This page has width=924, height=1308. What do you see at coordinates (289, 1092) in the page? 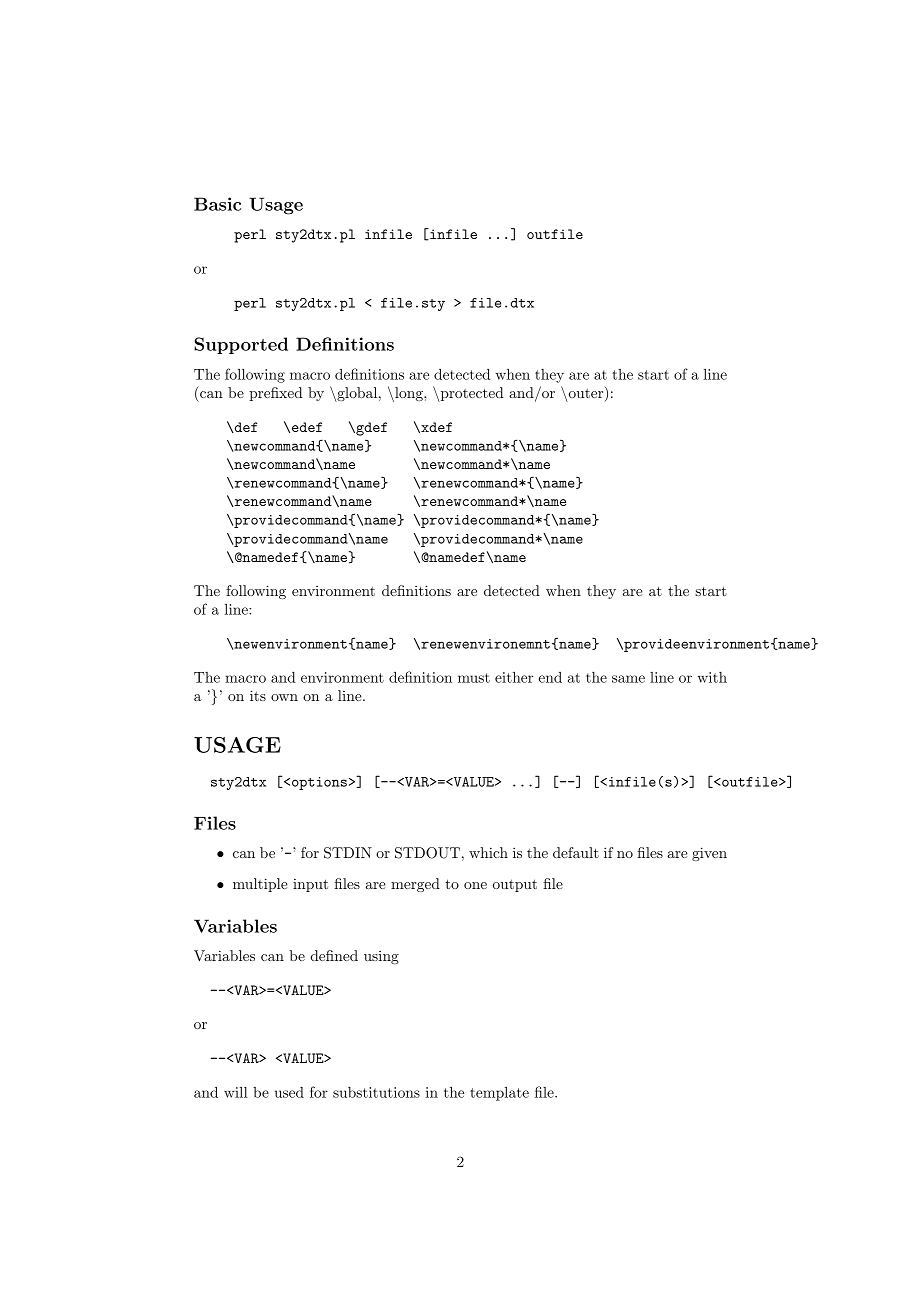
I see `used` at bounding box center [289, 1092].
